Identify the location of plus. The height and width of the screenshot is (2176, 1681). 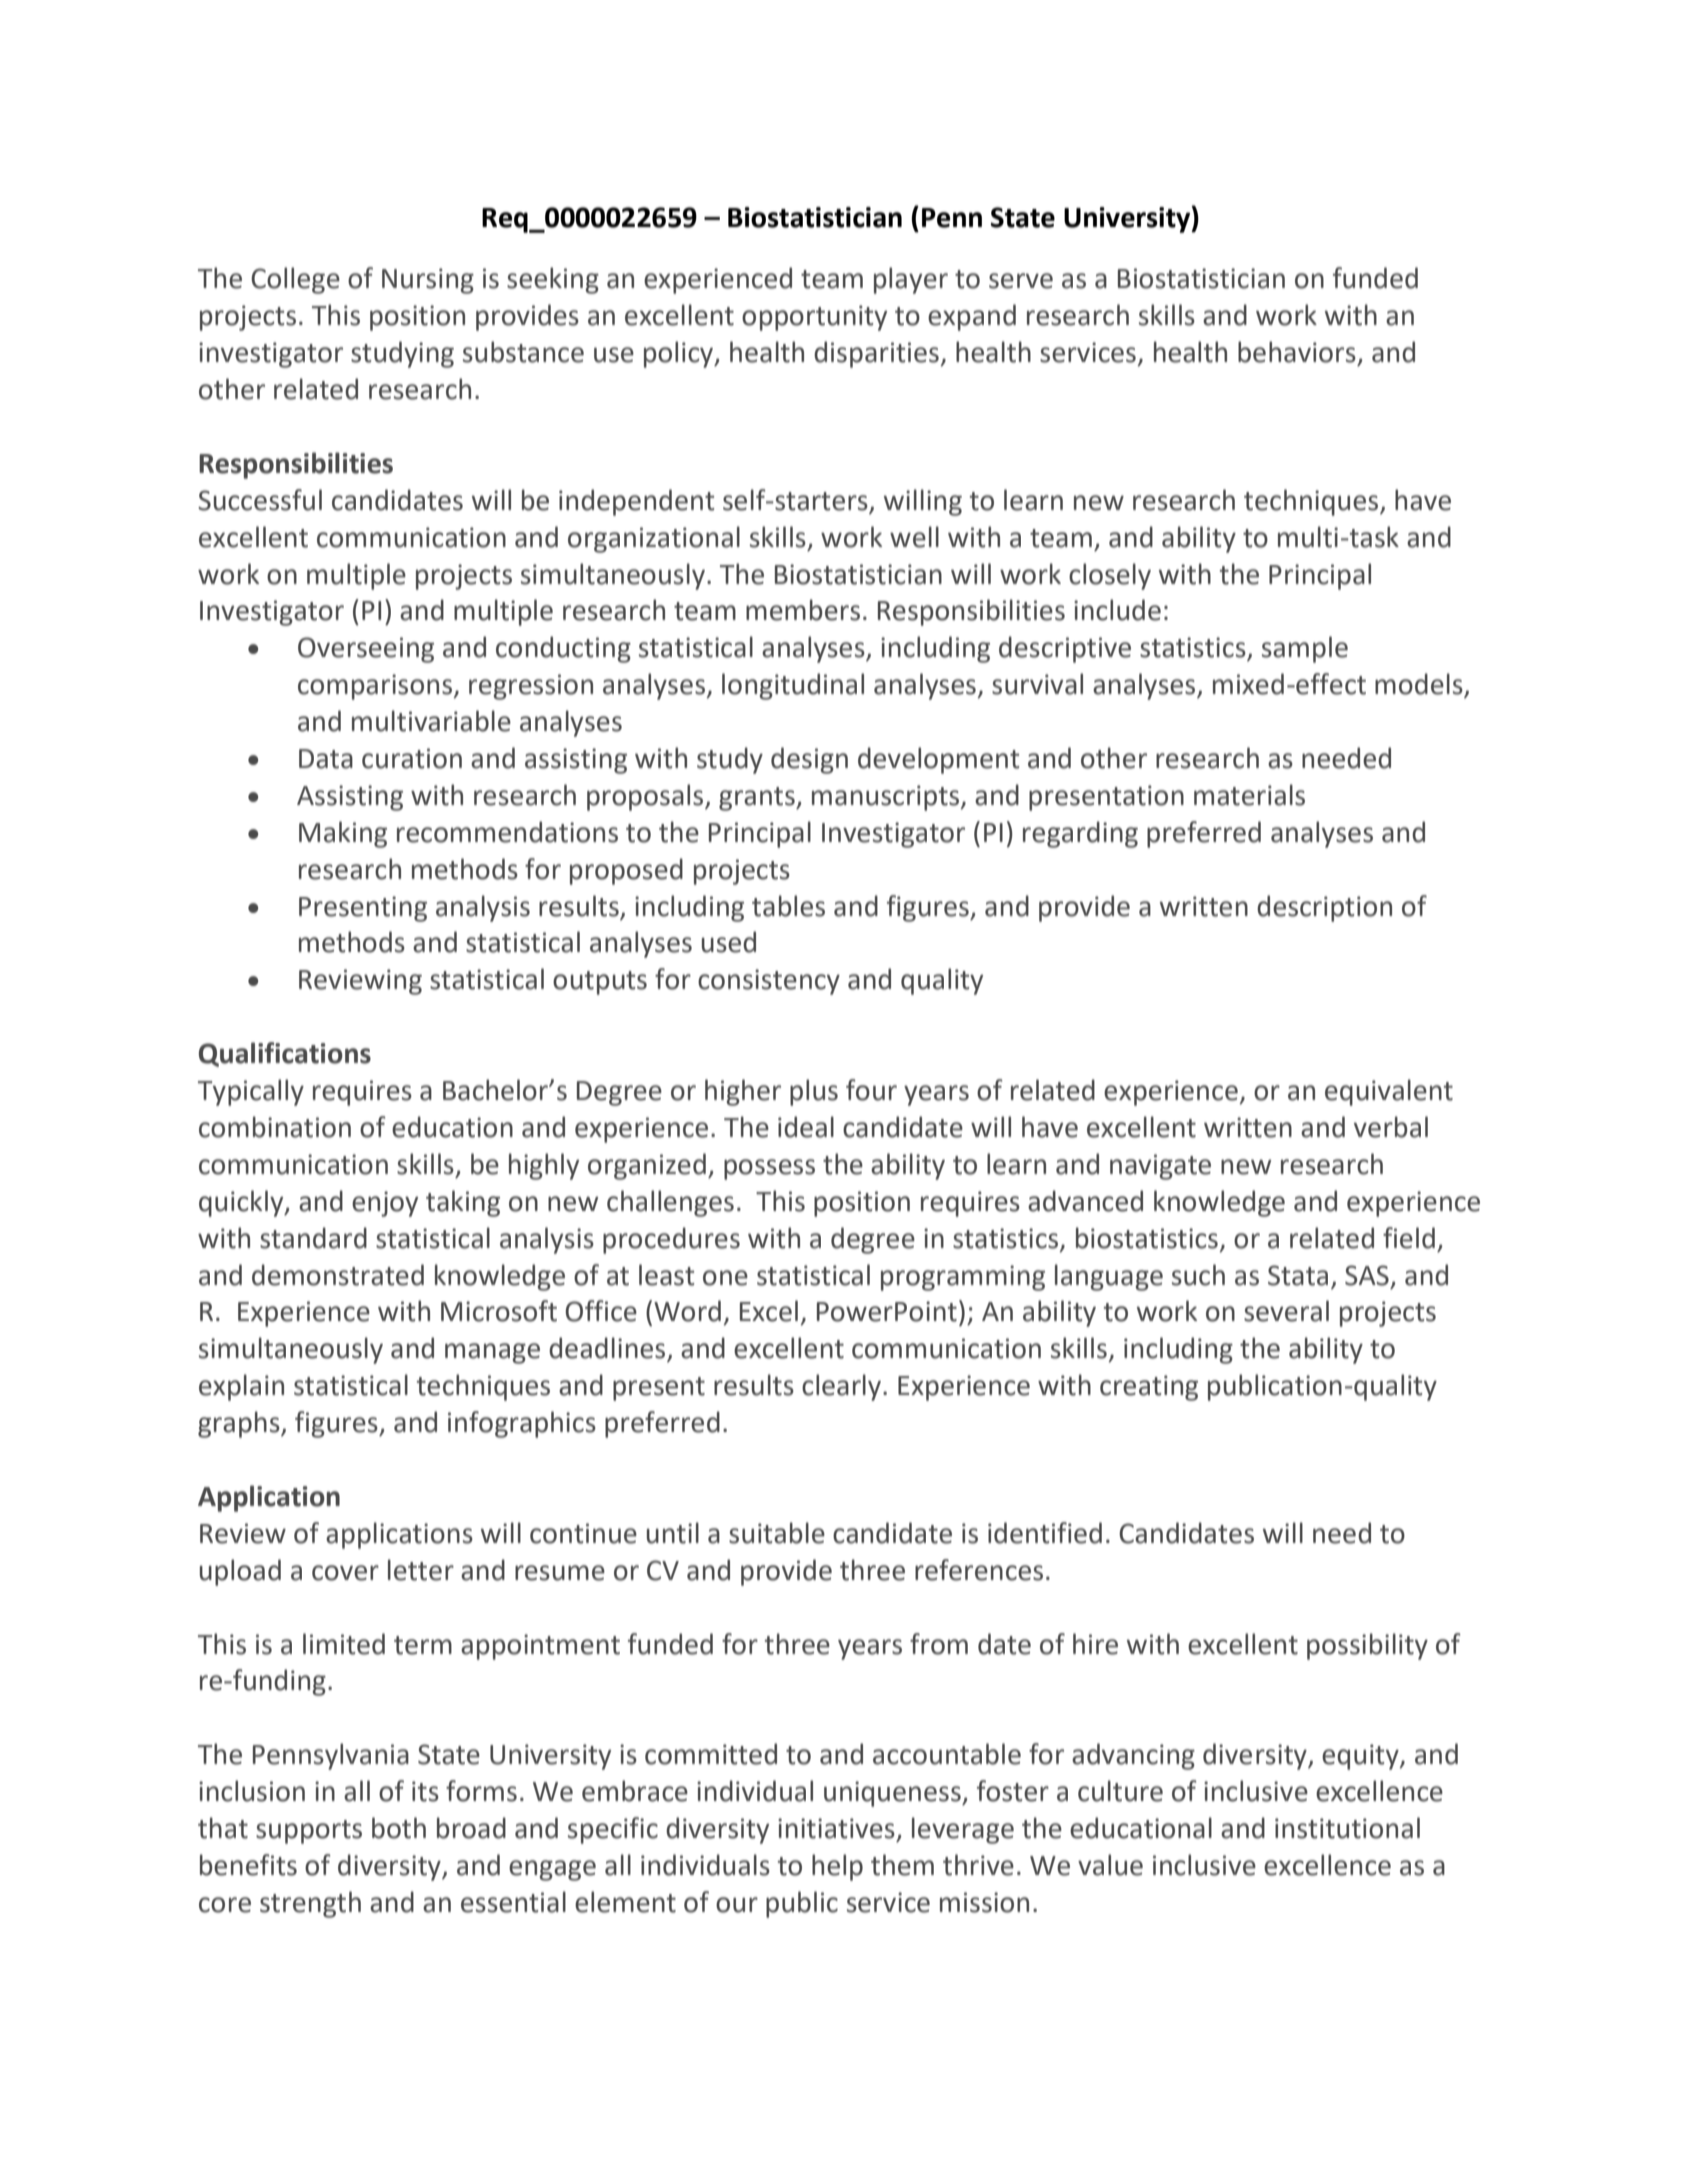
(814, 1092).
